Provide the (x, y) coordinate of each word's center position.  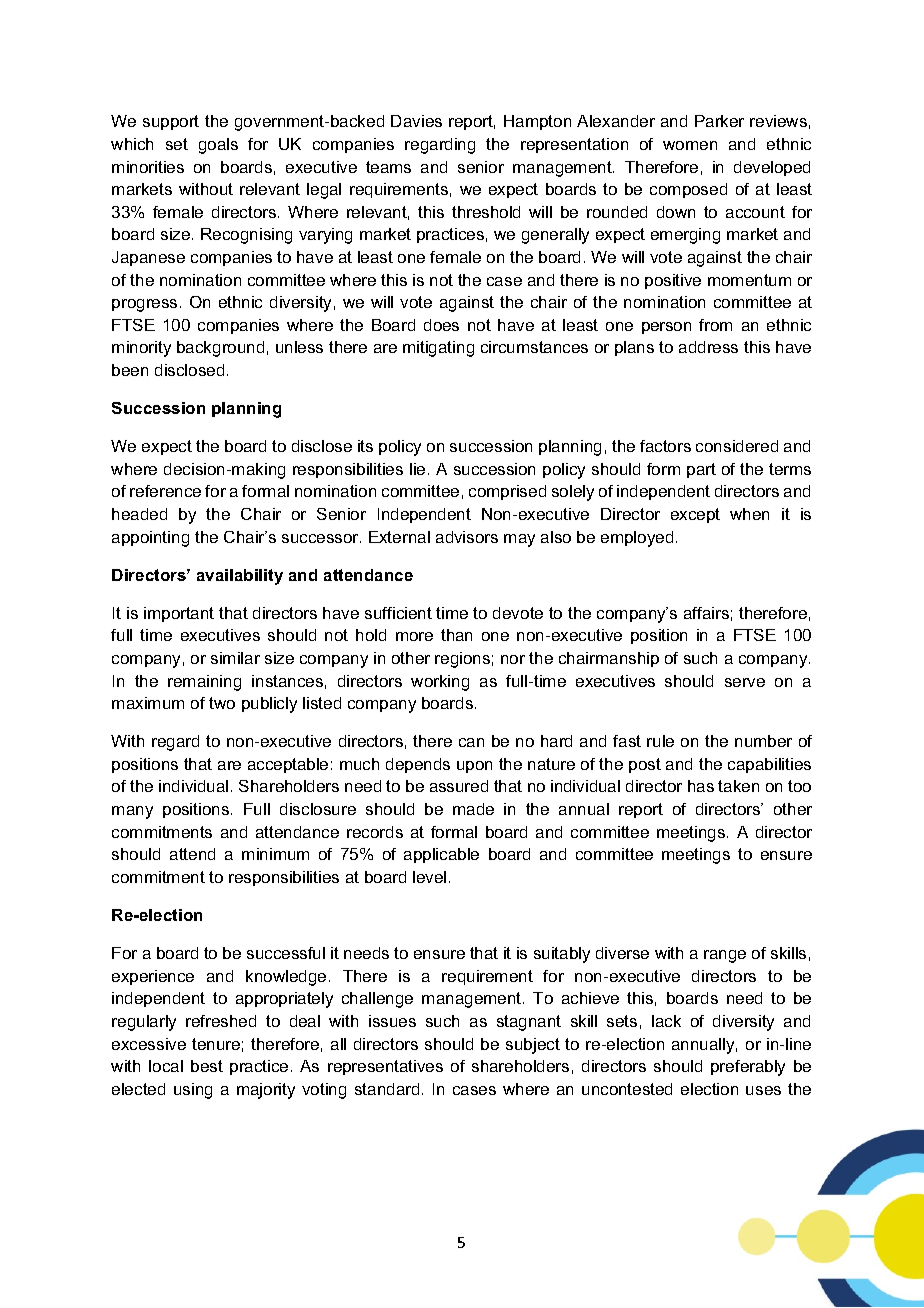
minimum (275, 854)
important (179, 614)
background (220, 349)
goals (218, 146)
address (708, 347)
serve (745, 682)
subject (533, 1046)
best (207, 1066)
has (701, 786)
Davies (416, 121)
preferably (748, 1068)
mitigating (438, 349)
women (690, 145)
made (473, 809)
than (456, 635)
